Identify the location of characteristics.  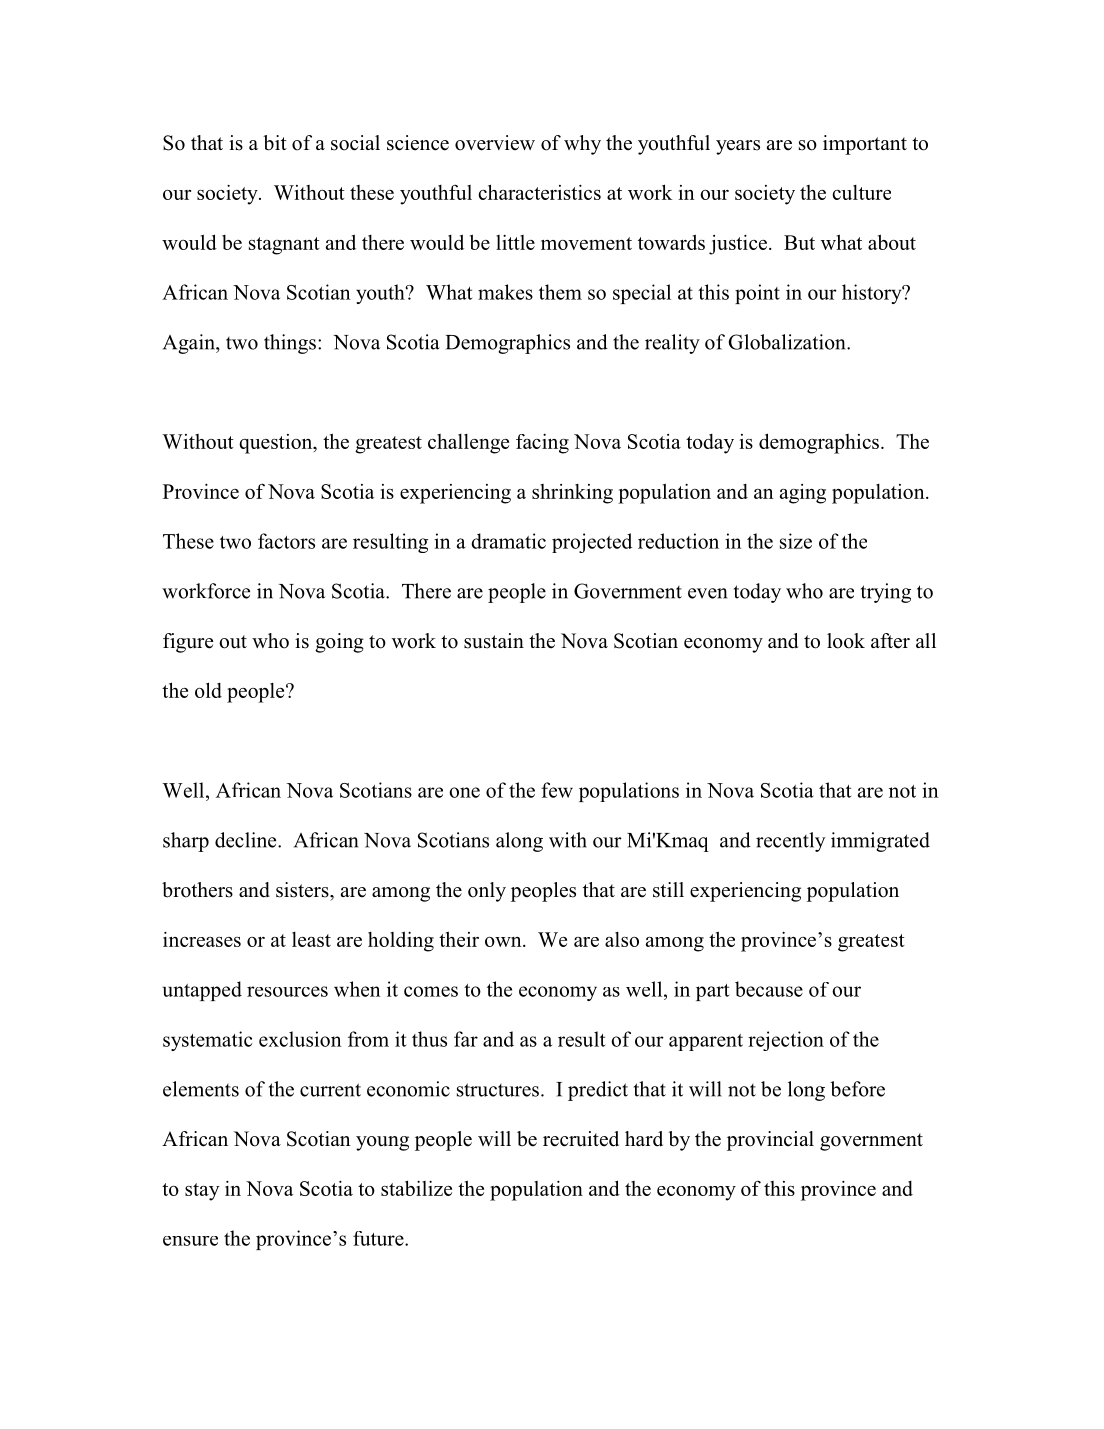
(539, 192).
